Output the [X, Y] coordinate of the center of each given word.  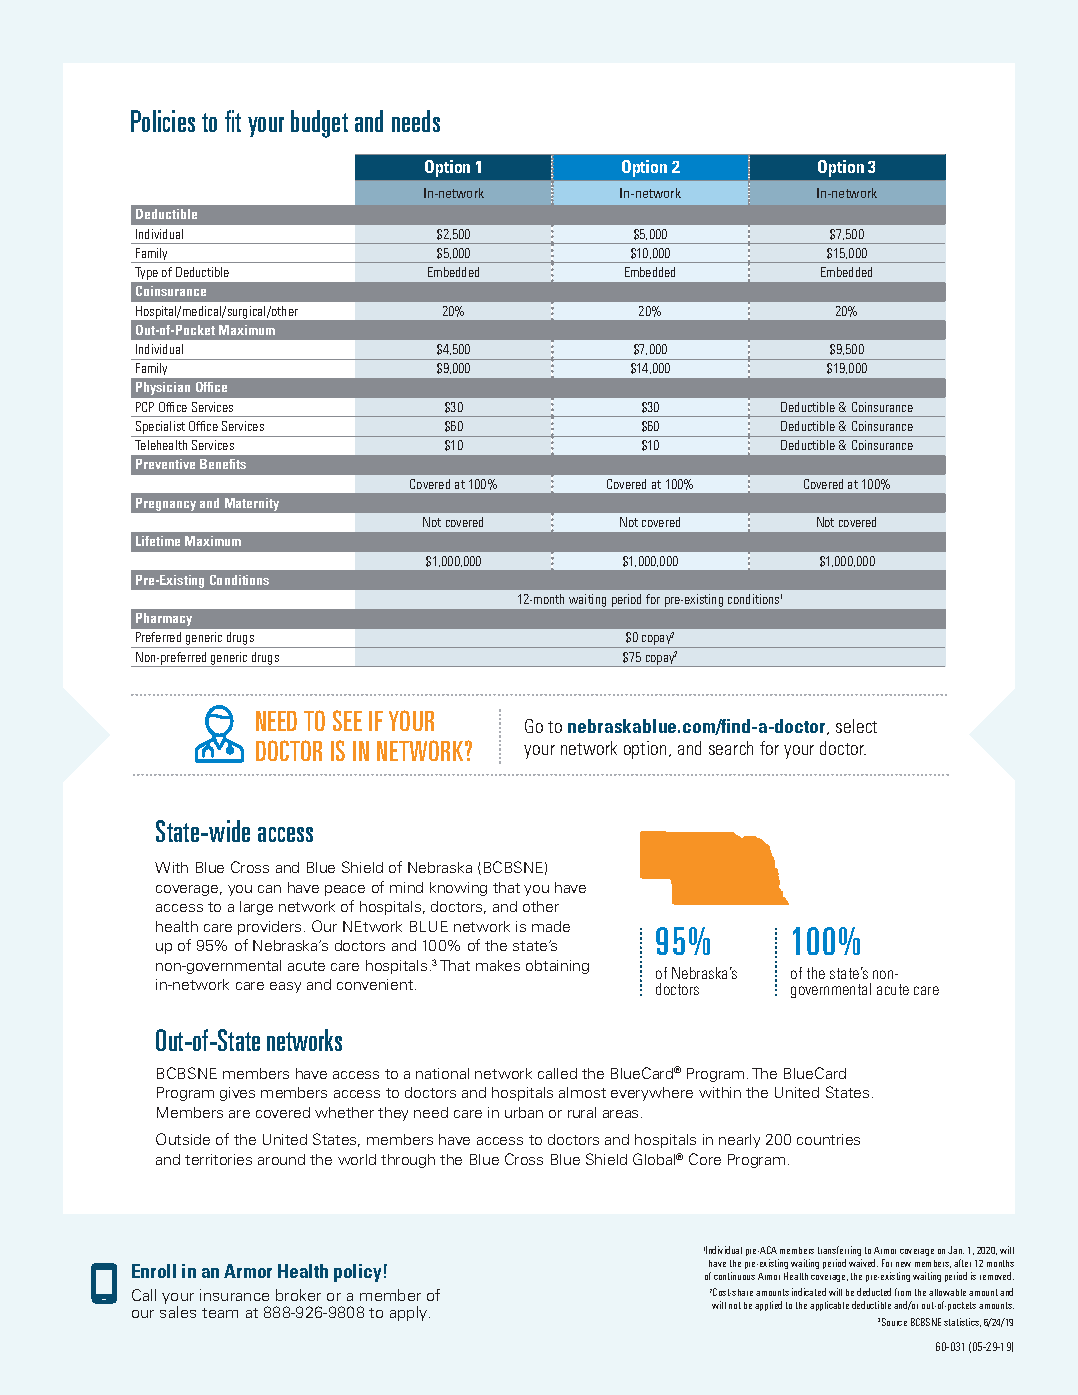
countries [828, 1139]
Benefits [223, 464]
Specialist [161, 429]
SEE [347, 720]
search [731, 748]
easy [285, 987]
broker [298, 1295]
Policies [163, 121]
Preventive [165, 464]
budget [319, 124]
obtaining [557, 967]
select [856, 726]
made [551, 926]
